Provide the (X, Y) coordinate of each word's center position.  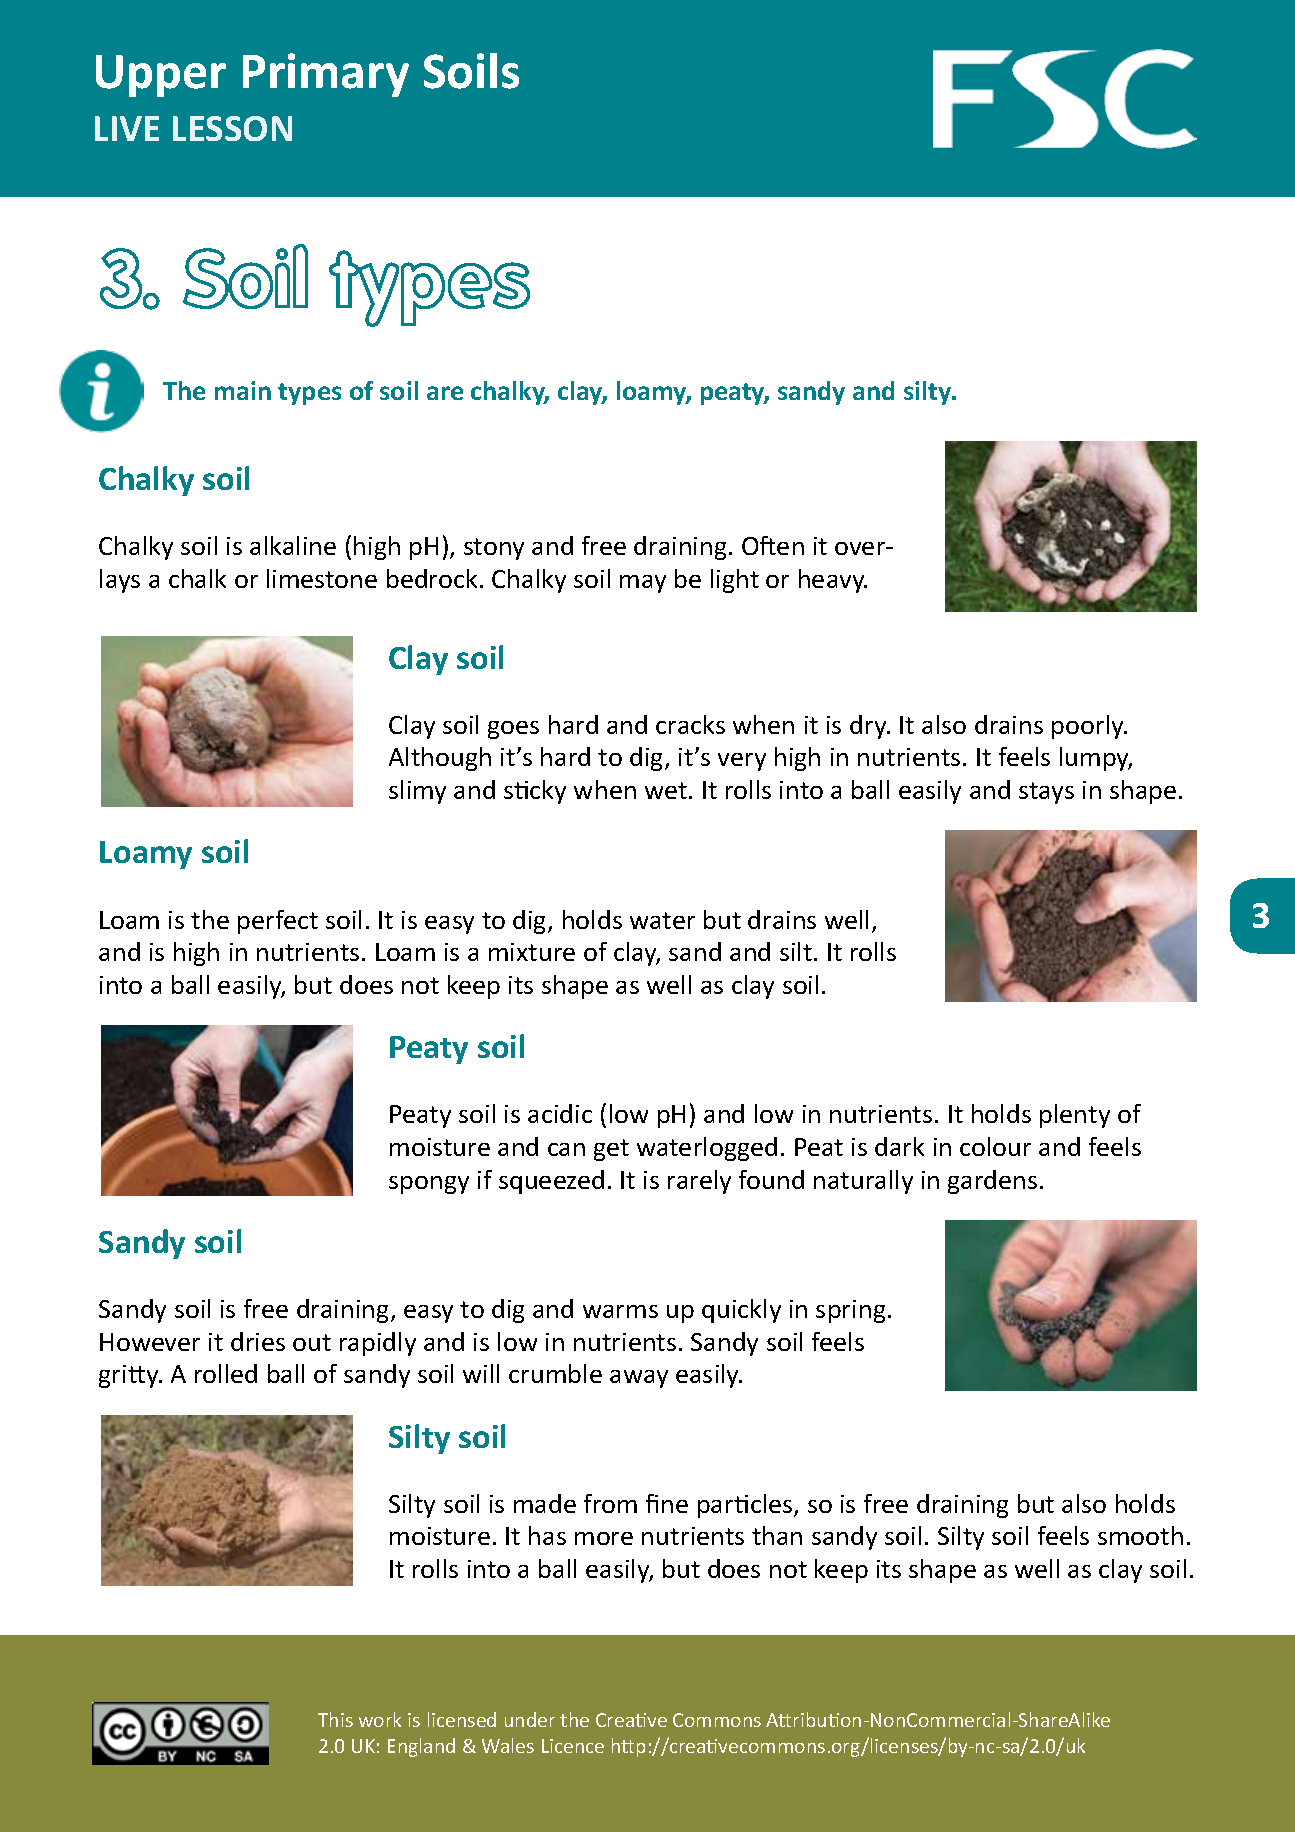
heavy (833, 581)
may (643, 584)
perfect (278, 922)
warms (620, 1311)
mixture (532, 952)
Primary (326, 75)
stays (1046, 793)
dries (258, 1341)
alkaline (293, 545)
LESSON (232, 128)
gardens (992, 1182)
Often (773, 545)
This (335, 1719)
